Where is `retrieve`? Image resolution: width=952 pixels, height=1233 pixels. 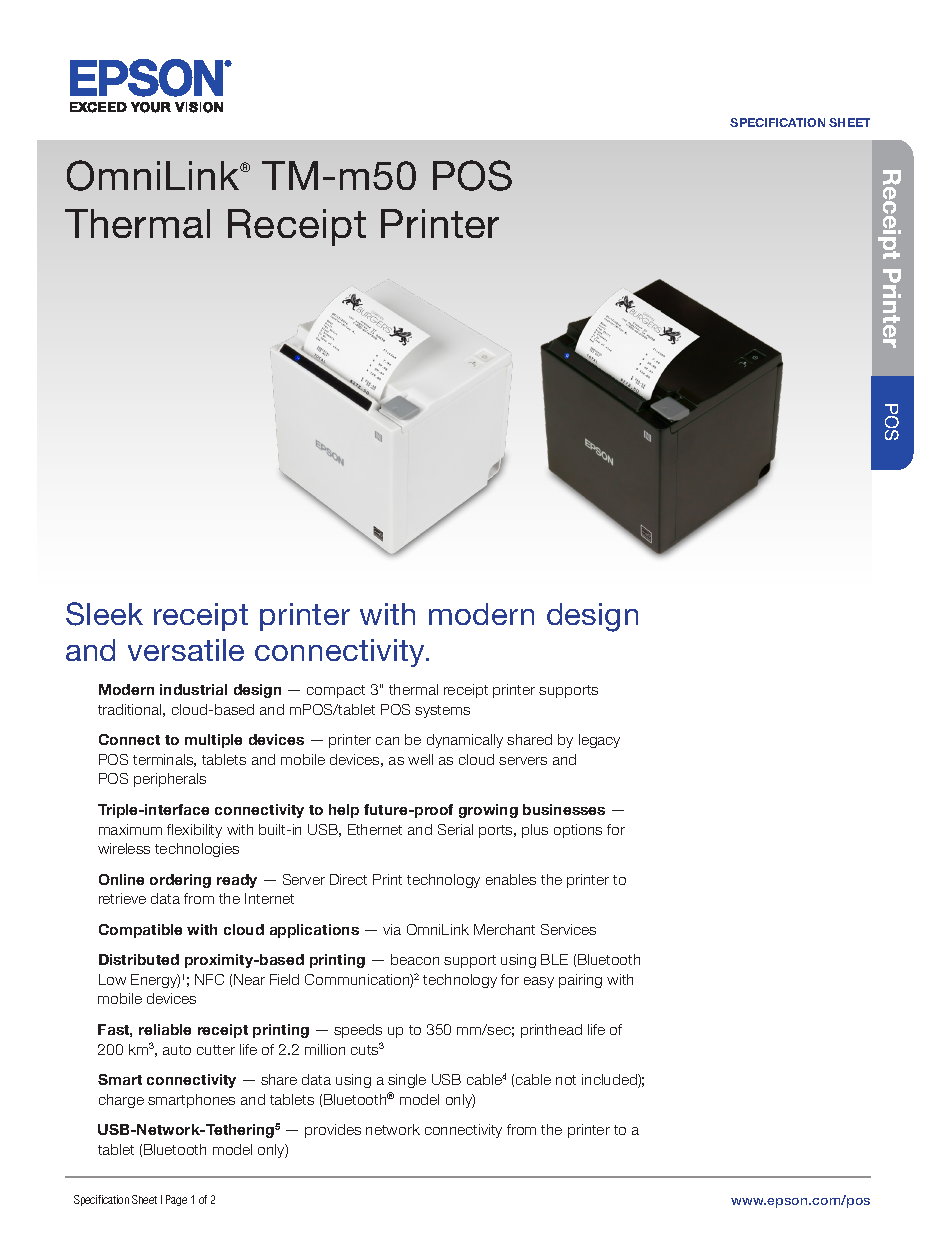 retrieve is located at coordinates (122, 898).
